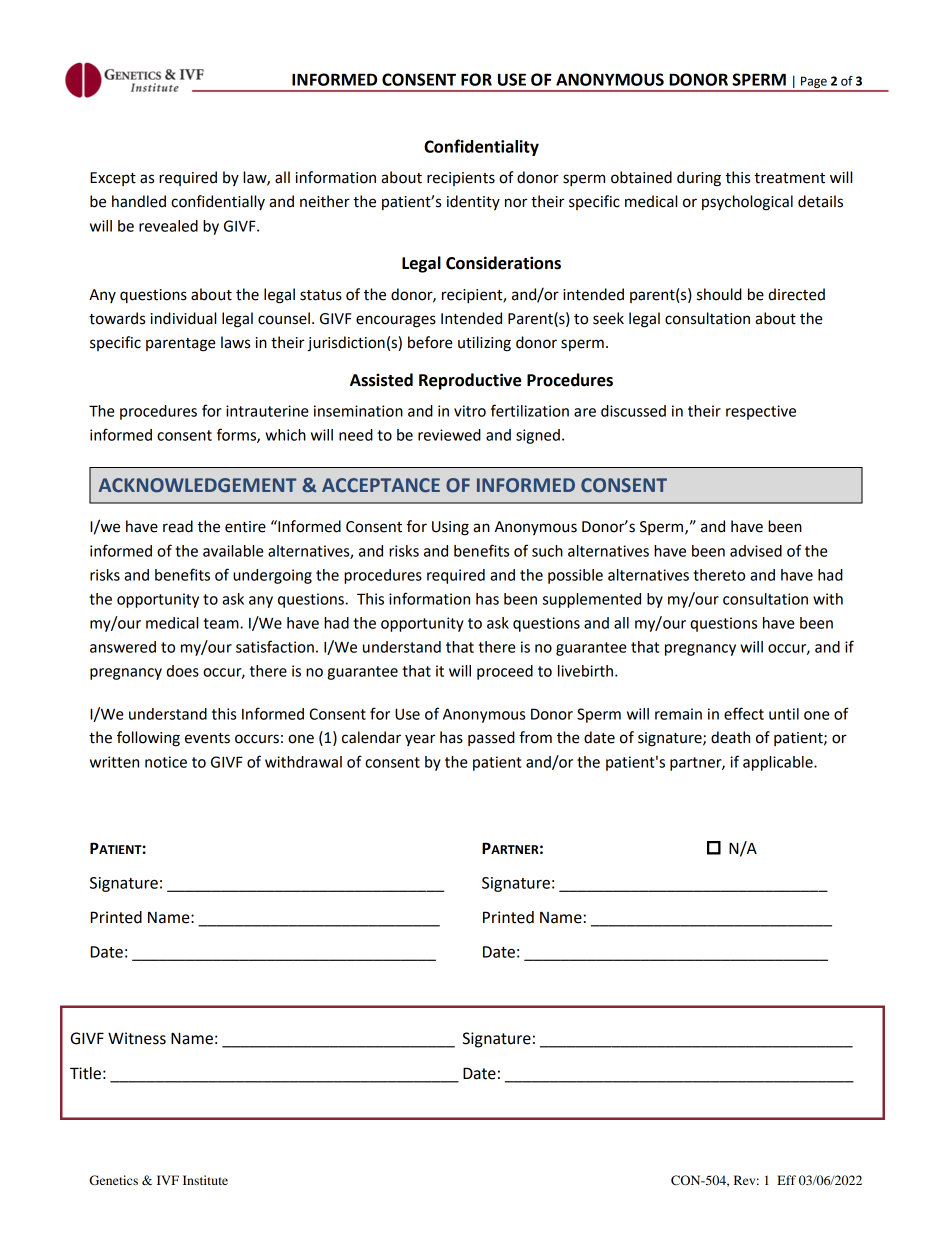  I want to click on death, so click(730, 737).
